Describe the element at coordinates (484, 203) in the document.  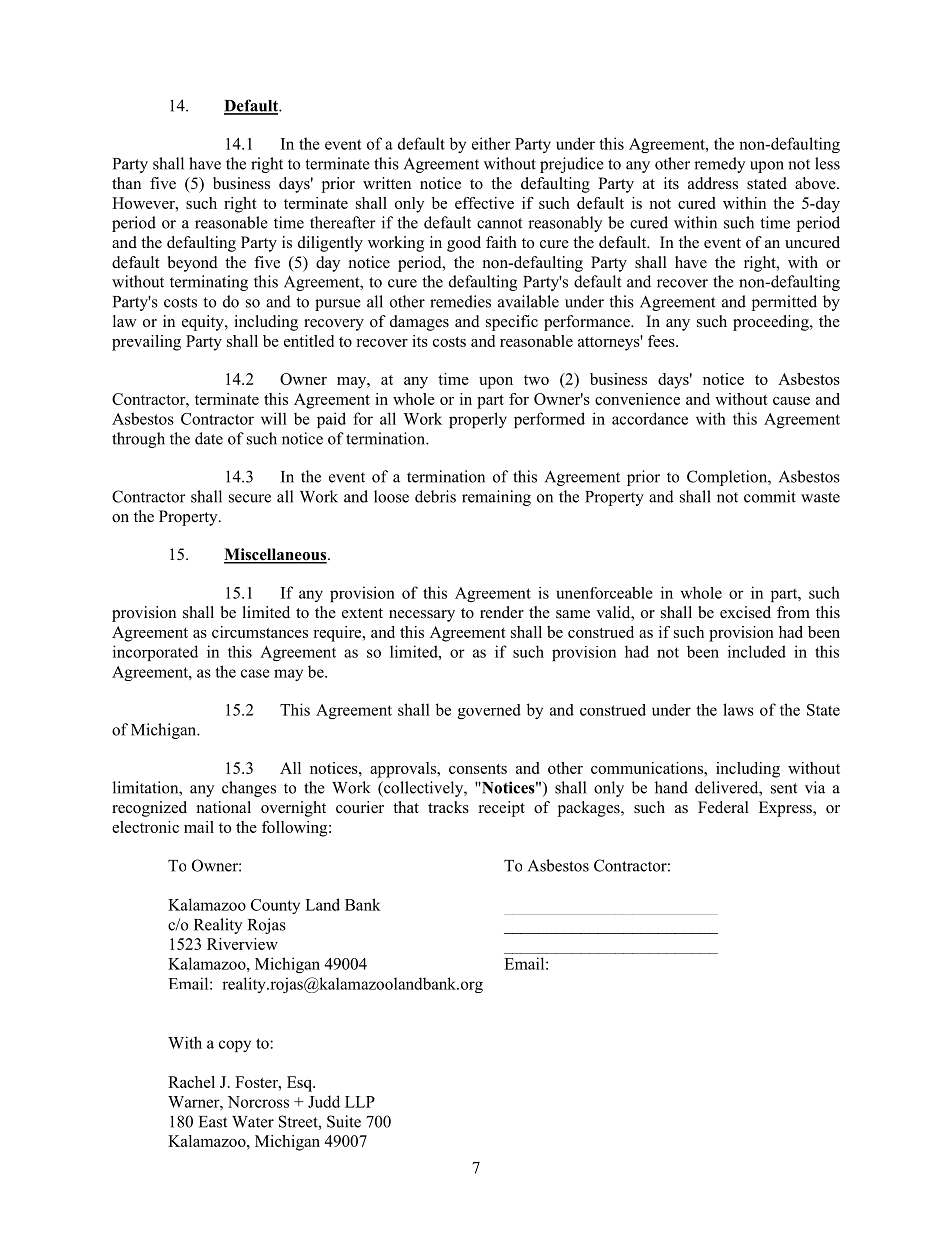
I see `effective` at that location.
